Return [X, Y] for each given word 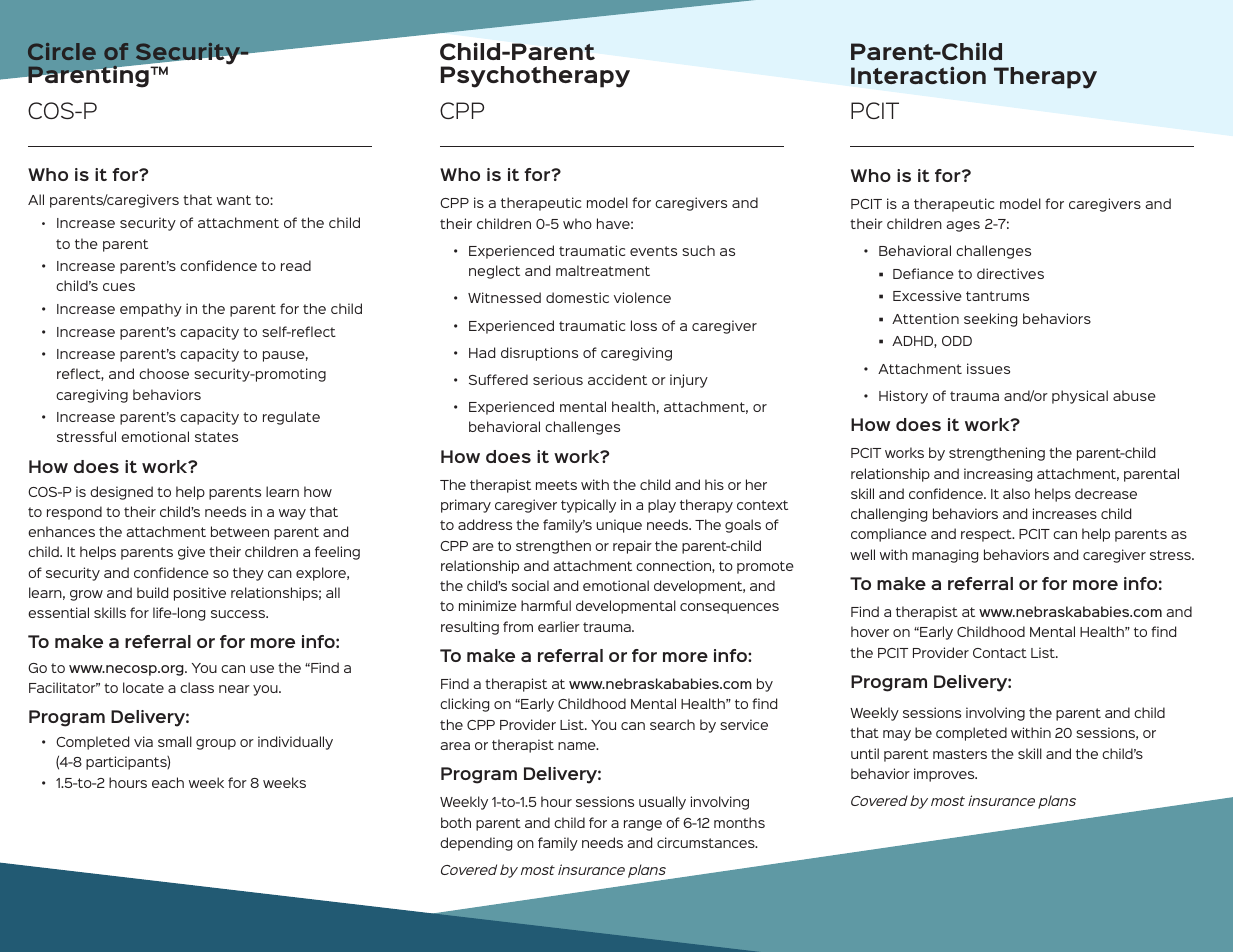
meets [556, 485]
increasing [998, 475]
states [216, 437]
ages [963, 226]
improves [945, 775]
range [643, 825]
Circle [62, 51]
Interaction [918, 75]
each [168, 782]
